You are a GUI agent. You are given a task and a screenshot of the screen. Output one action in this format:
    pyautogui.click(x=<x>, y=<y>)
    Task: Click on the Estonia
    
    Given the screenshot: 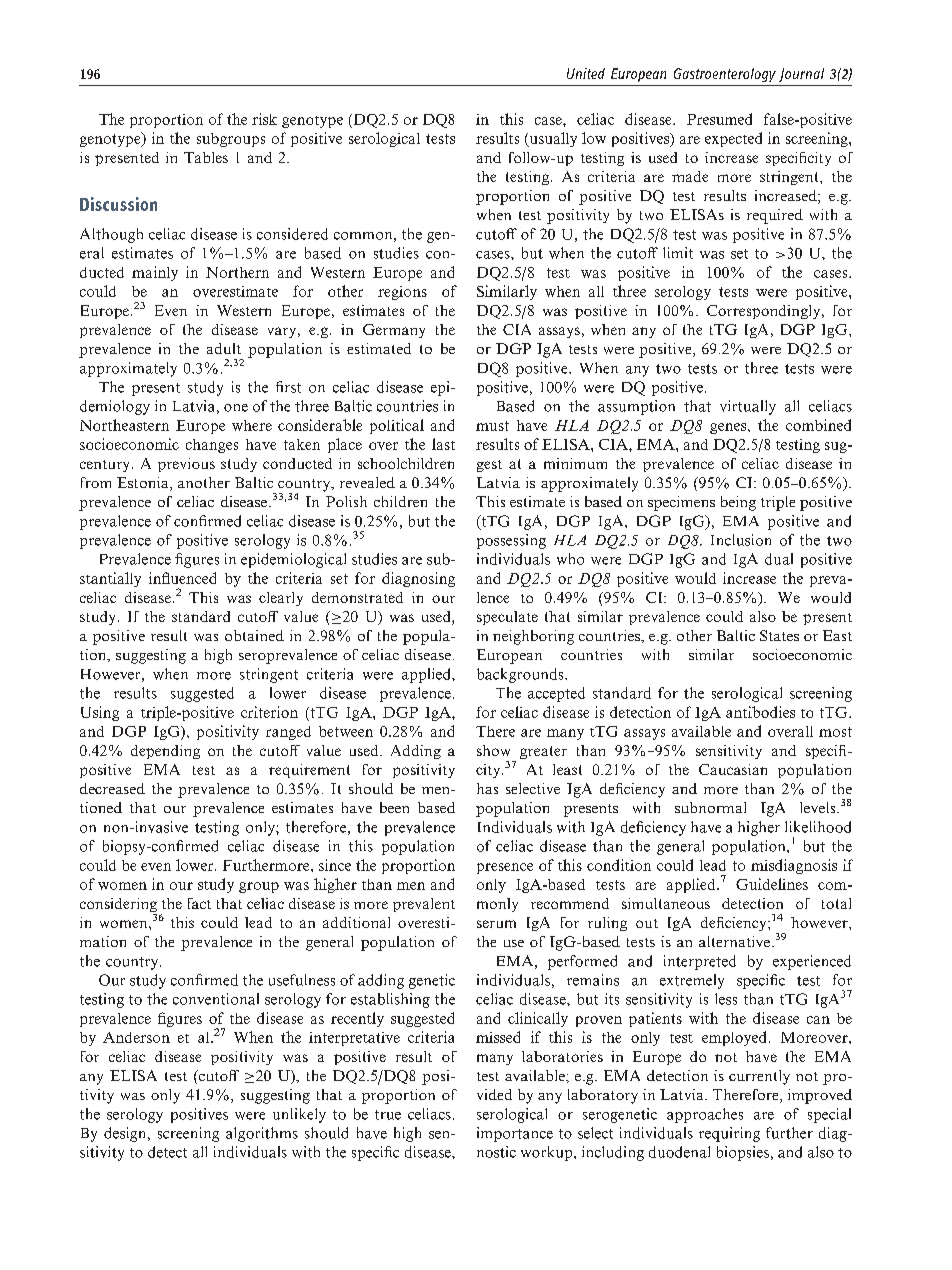 What is the action you would take?
    pyautogui.click(x=144, y=484)
